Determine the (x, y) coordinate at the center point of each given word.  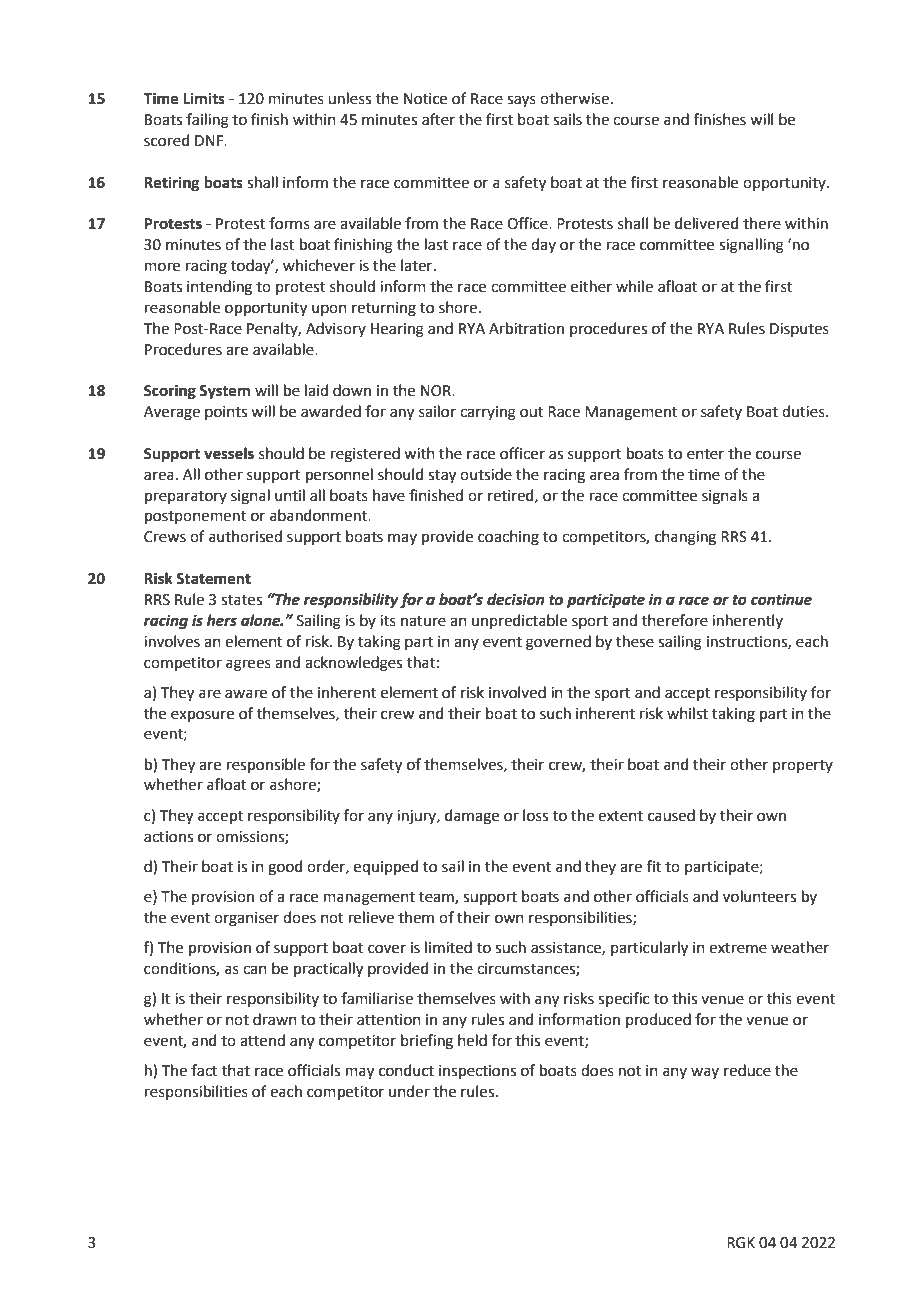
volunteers (759, 896)
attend (262, 1040)
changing (685, 538)
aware (246, 694)
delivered (707, 223)
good (285, 868)
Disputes (799, 330)
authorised (245, 536)
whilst (687, 713)
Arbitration (526, 328)
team (437, 898)
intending (219, 288)
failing (207, 121)
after (438, 119)
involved (517, 692)
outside (486, 474)
